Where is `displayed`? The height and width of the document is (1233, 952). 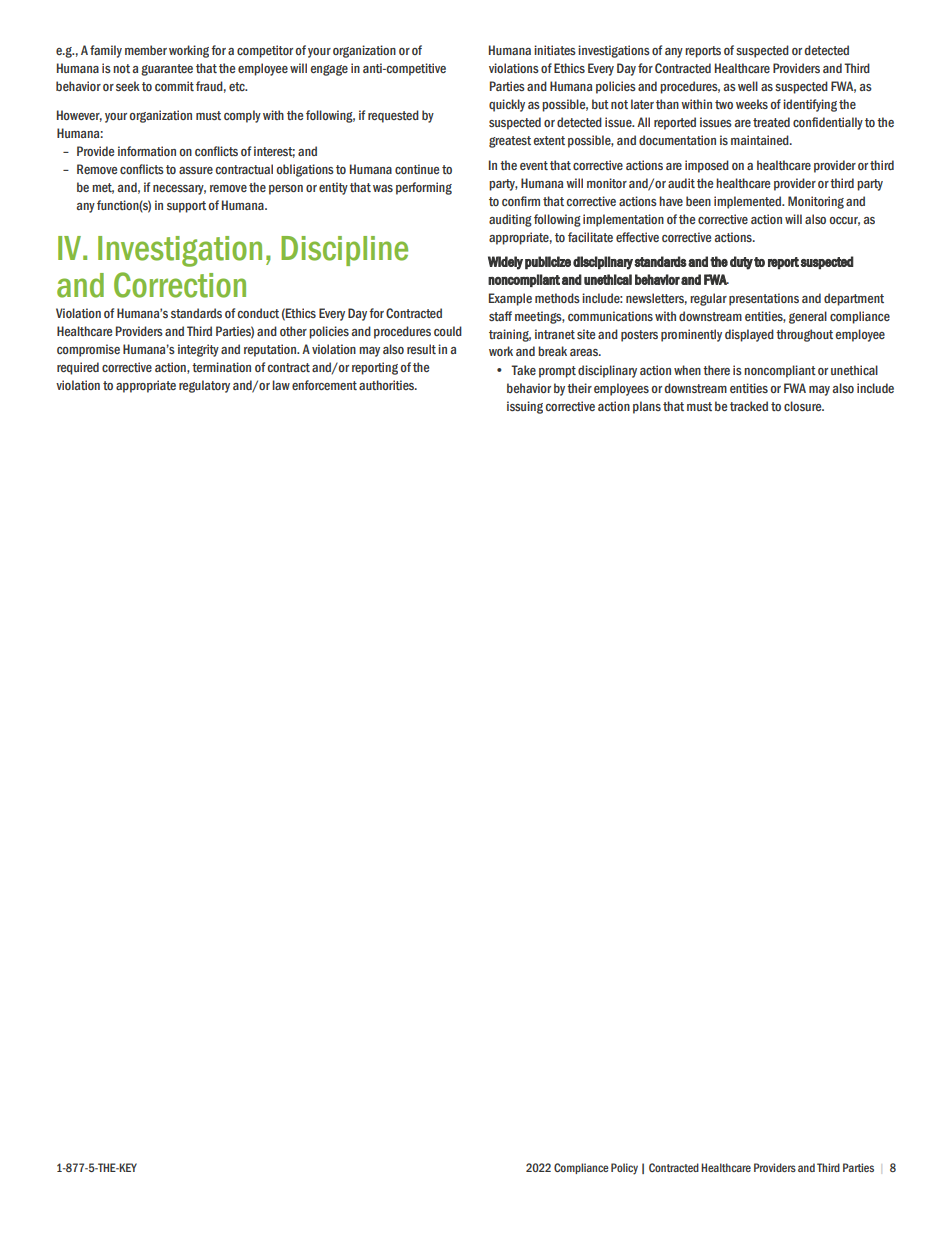
displayed is located at coordinates (749, 335).
